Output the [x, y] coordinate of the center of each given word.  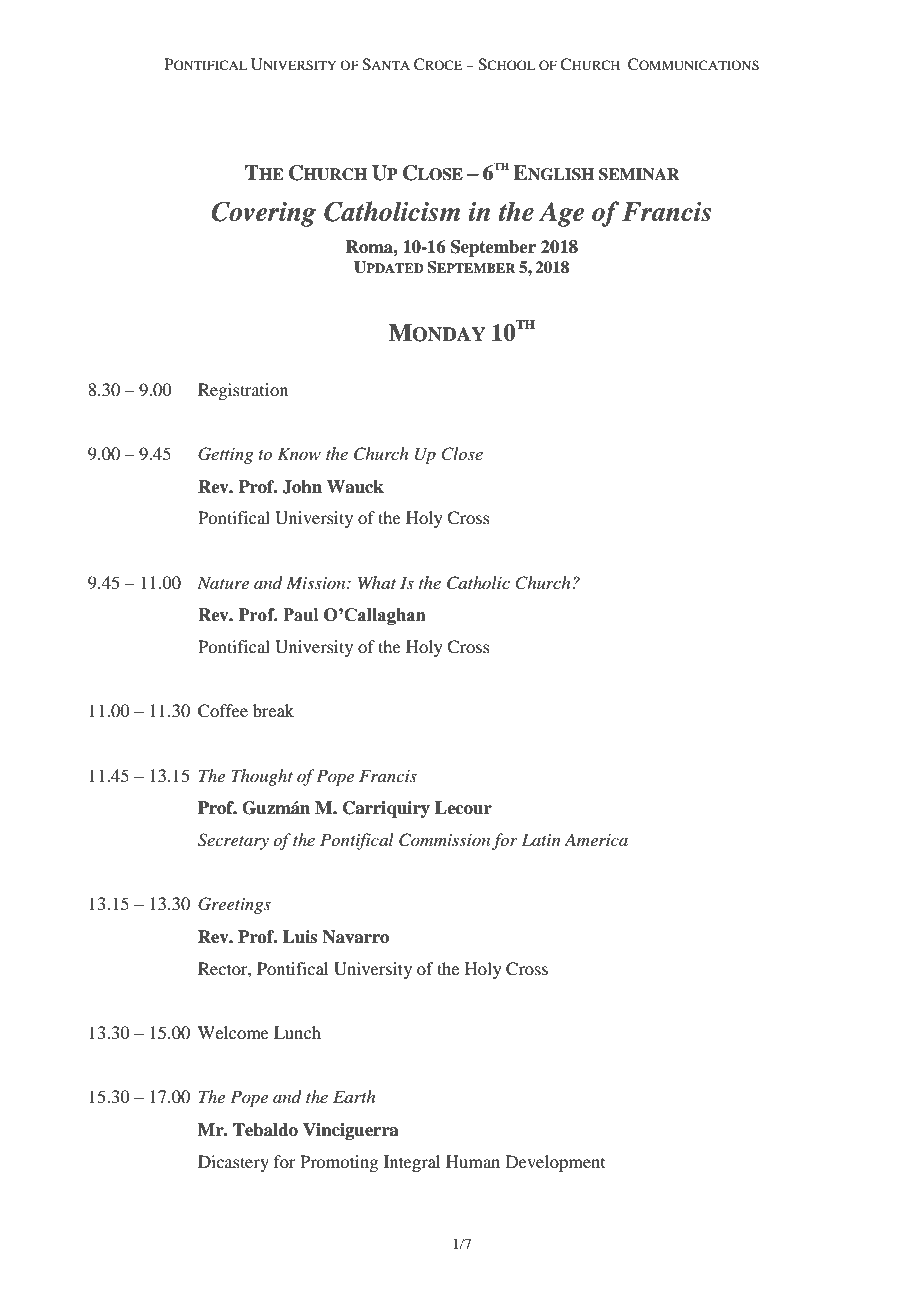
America [596, 839]
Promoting [339, 1163]
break [273, 710]
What [377, 582]
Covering [264, 214]
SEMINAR [639, 174]
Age [561, 214]
